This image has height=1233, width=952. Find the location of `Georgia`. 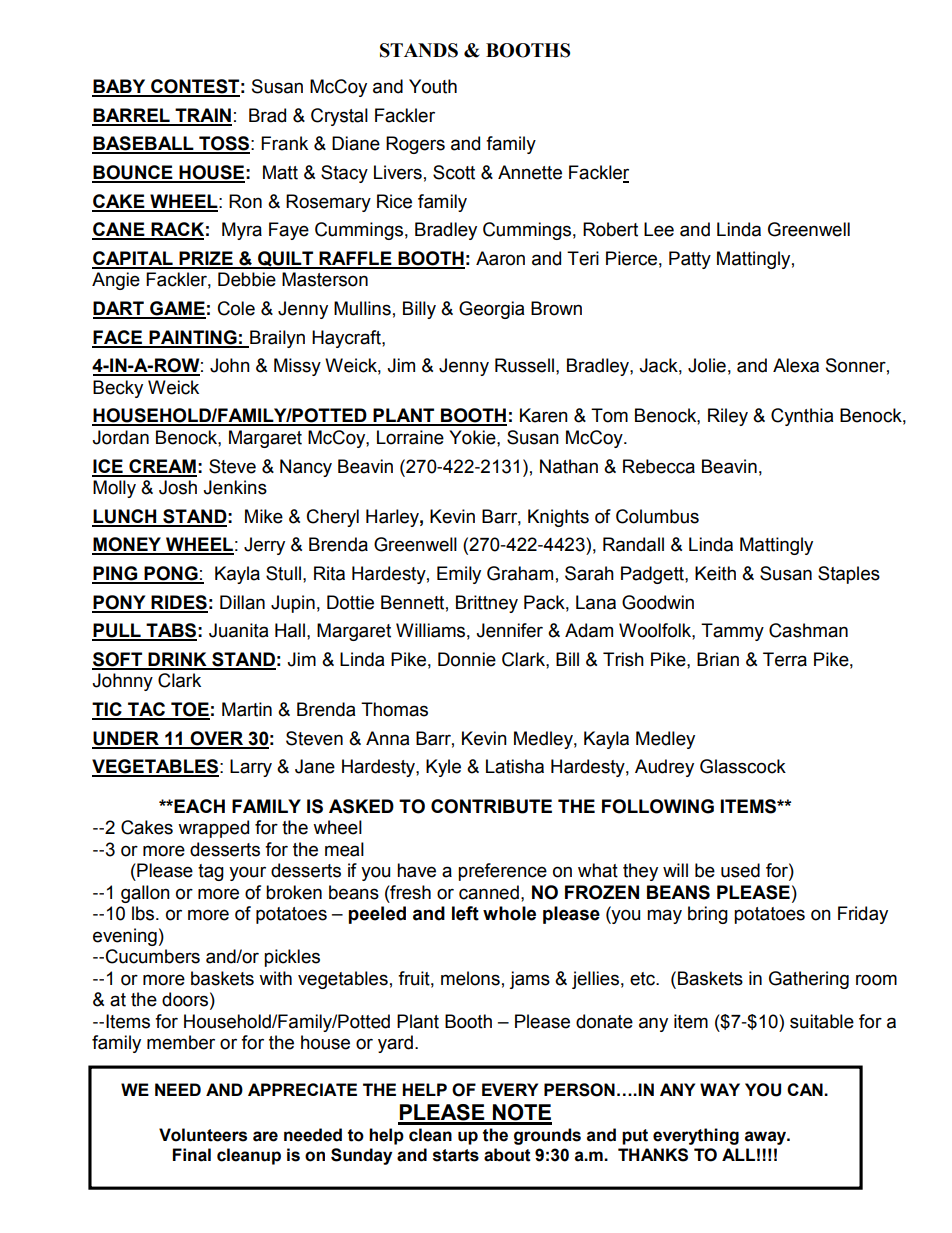

Georgia is located at coordinates (491, 310).
